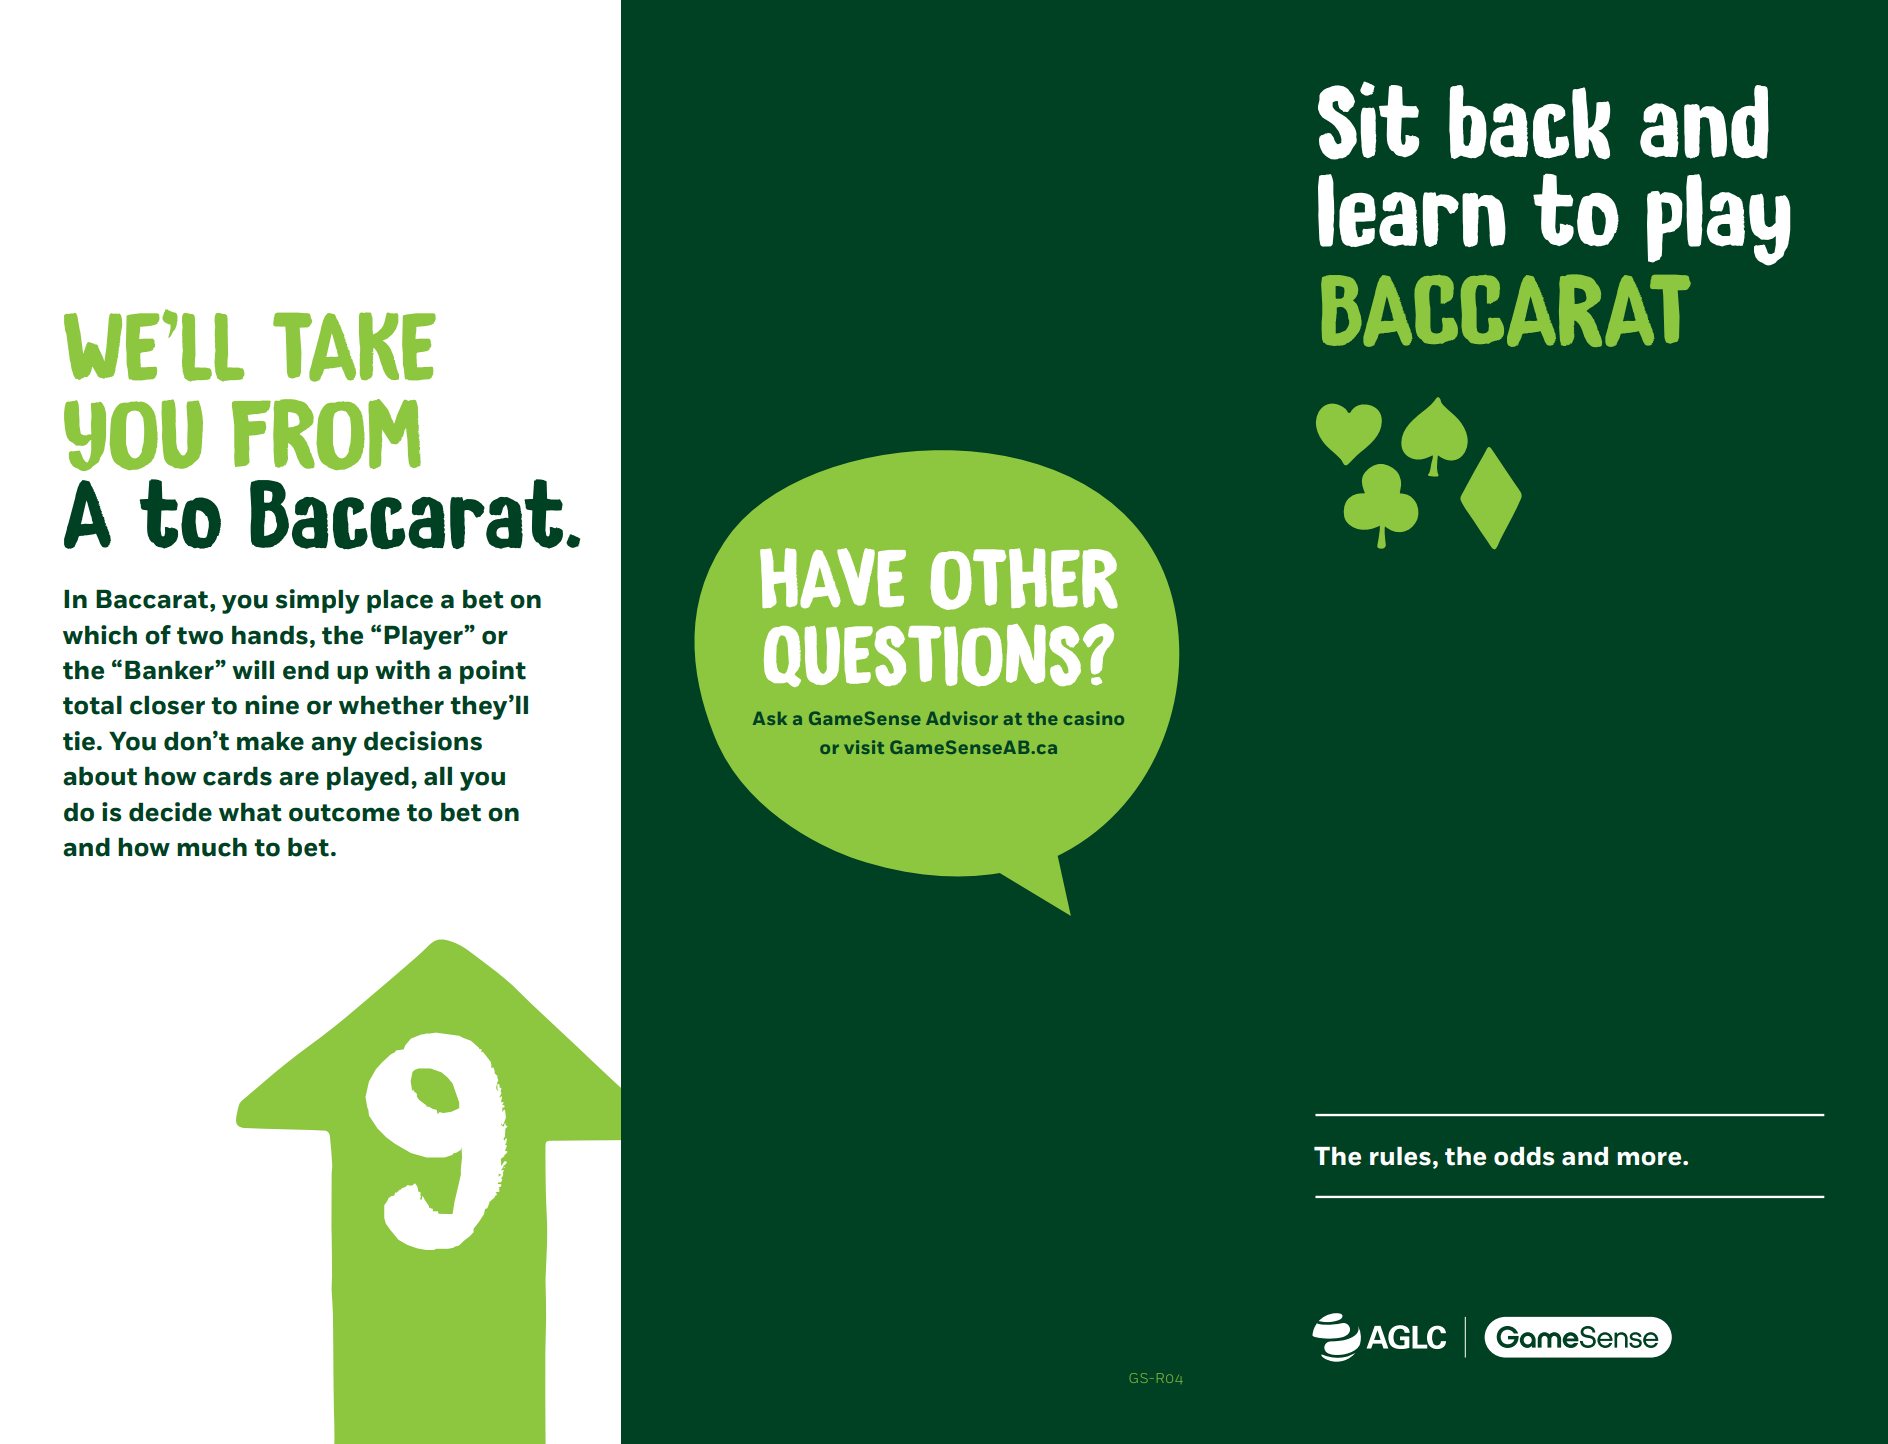 Image resolution: width=1888 pixels, height=1444 pixels. What do you see at coordinates (270, 635) in the screenshot?
I see `hands` at bounding box center [270, 635].
